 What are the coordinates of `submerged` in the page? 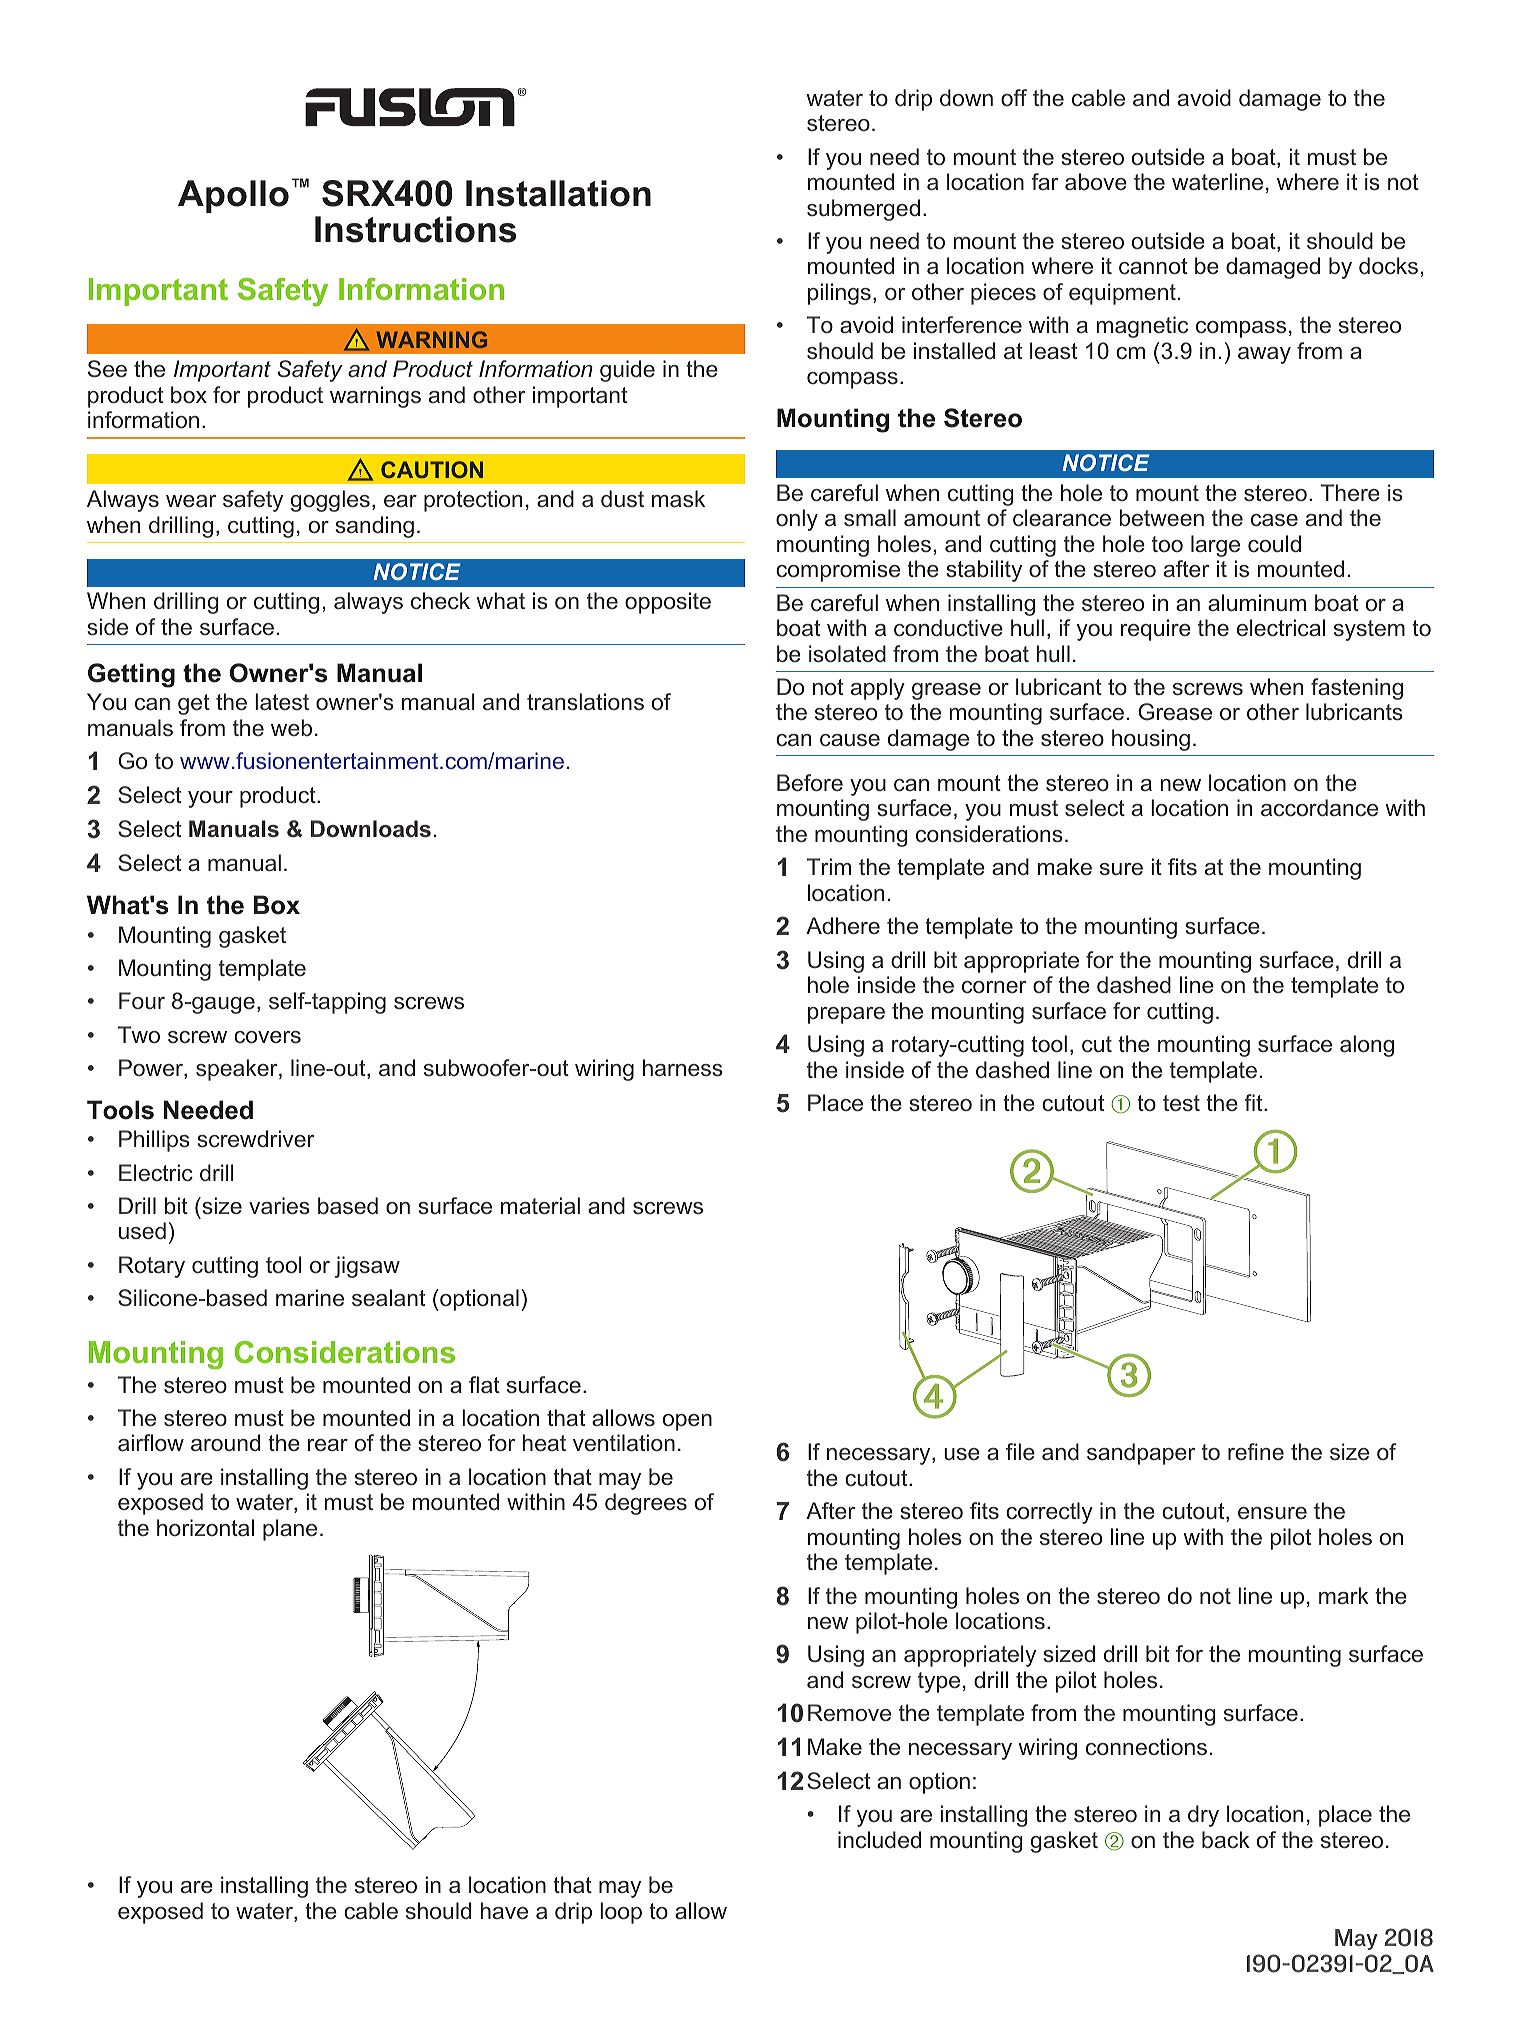 It's located at (863, 210).
